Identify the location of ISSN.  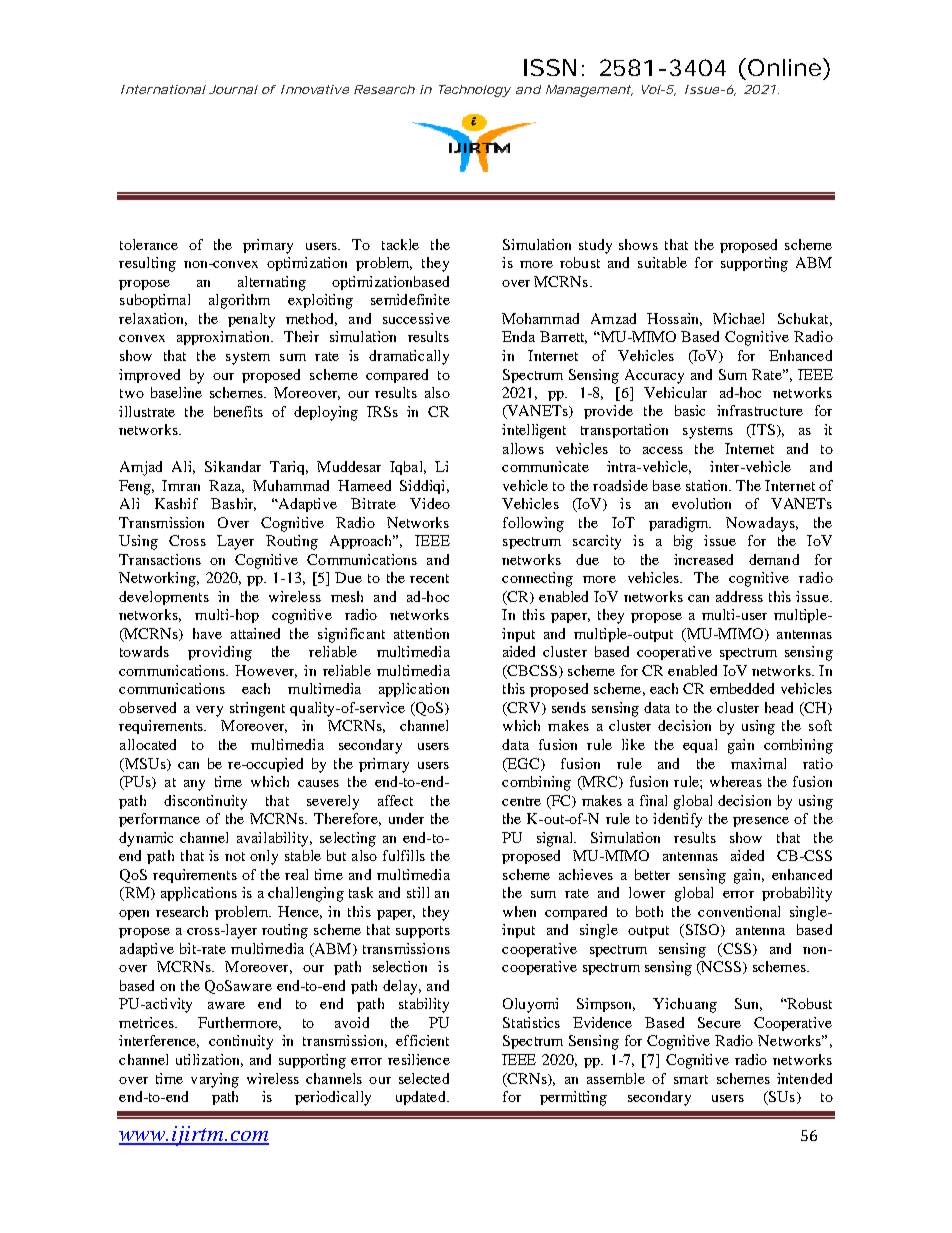
(550, 67).
